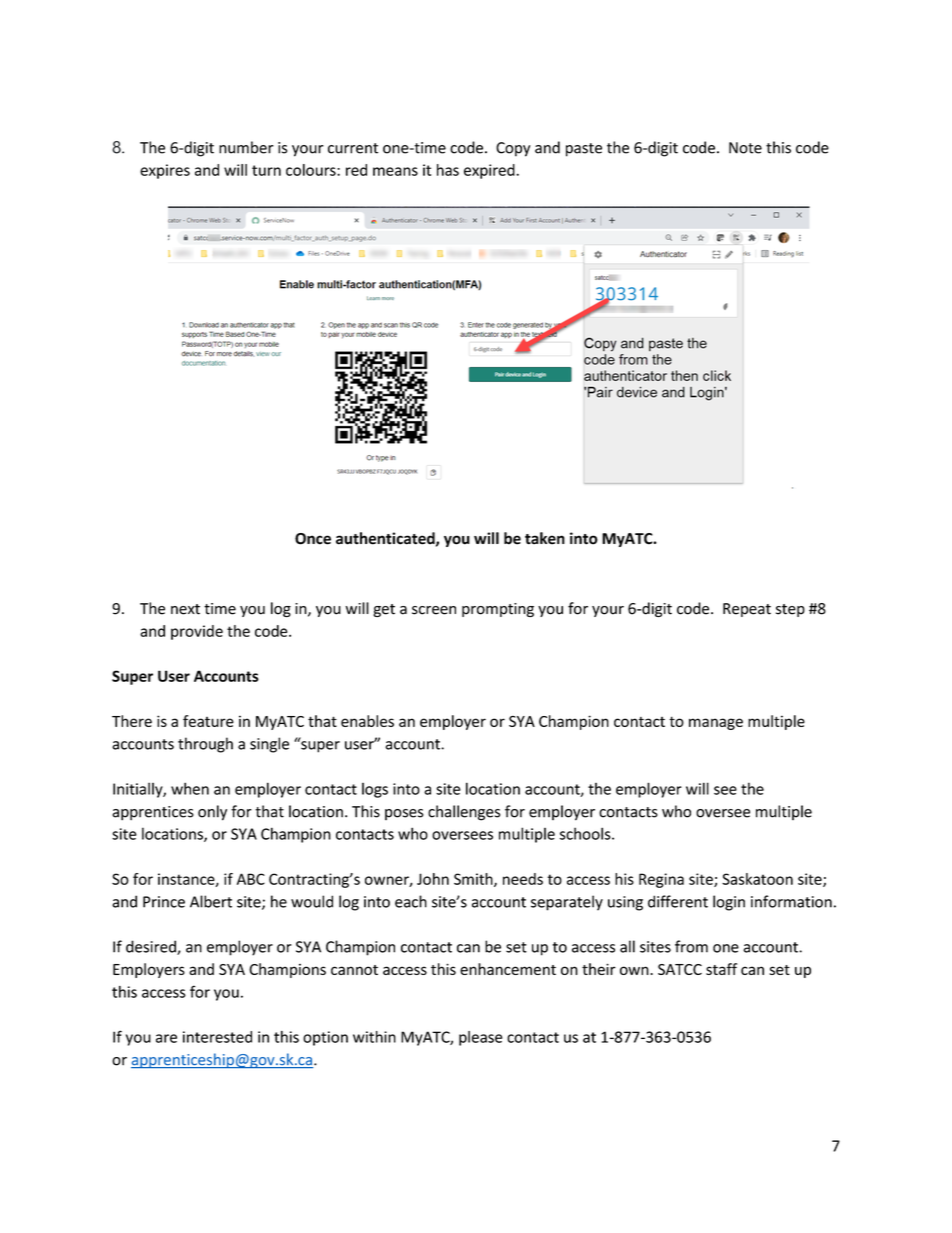 The height and width of the page is (1233, 952). What do you see at coordinates (165, 171) in the page?
I see `expires` at bounding box center [165, 171].
